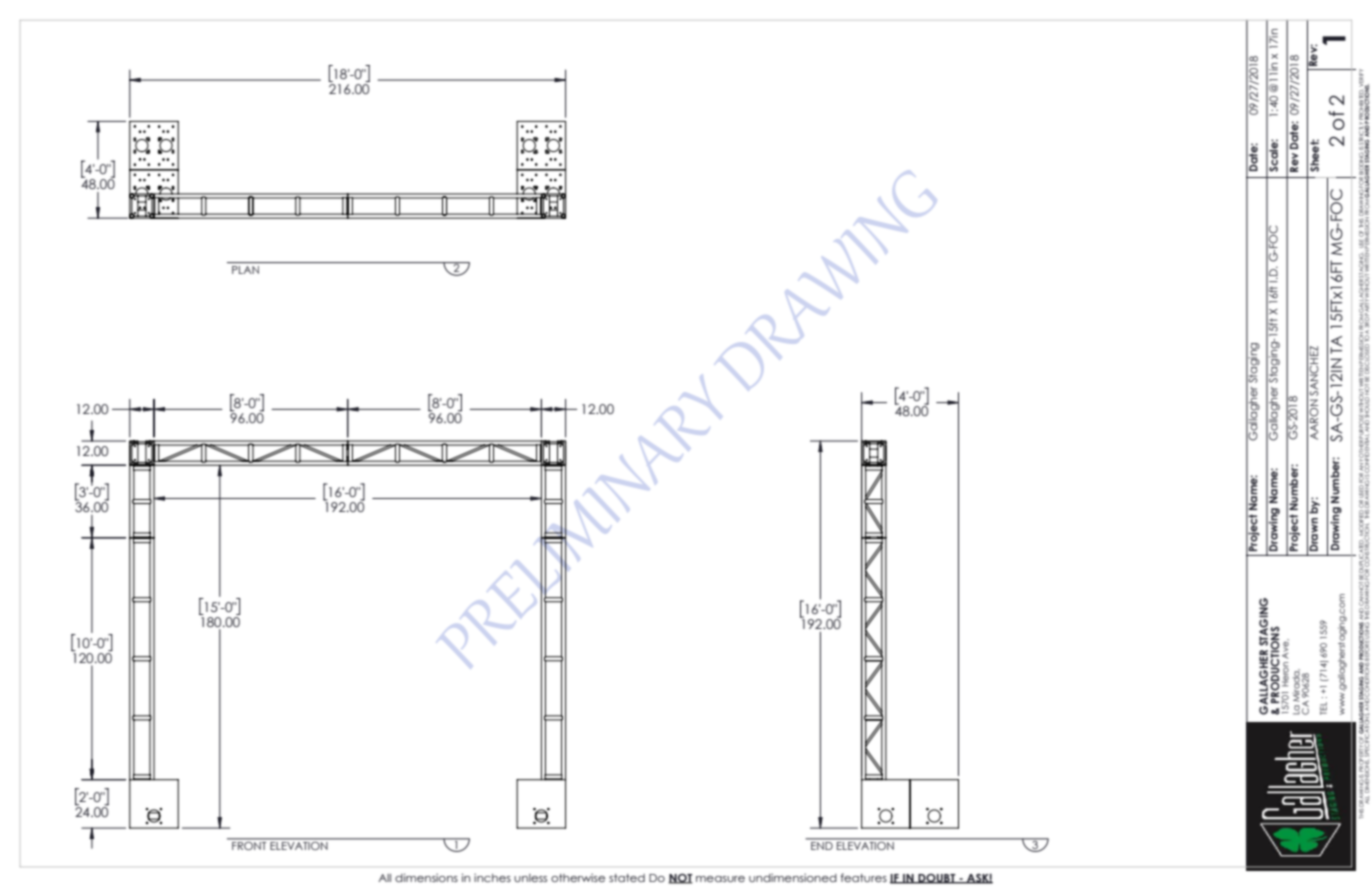 The height and width of the screenshot is (887, 1372). Describe the element at coordinates (492, 877) in the screenshot. I see `inches` at that location.
